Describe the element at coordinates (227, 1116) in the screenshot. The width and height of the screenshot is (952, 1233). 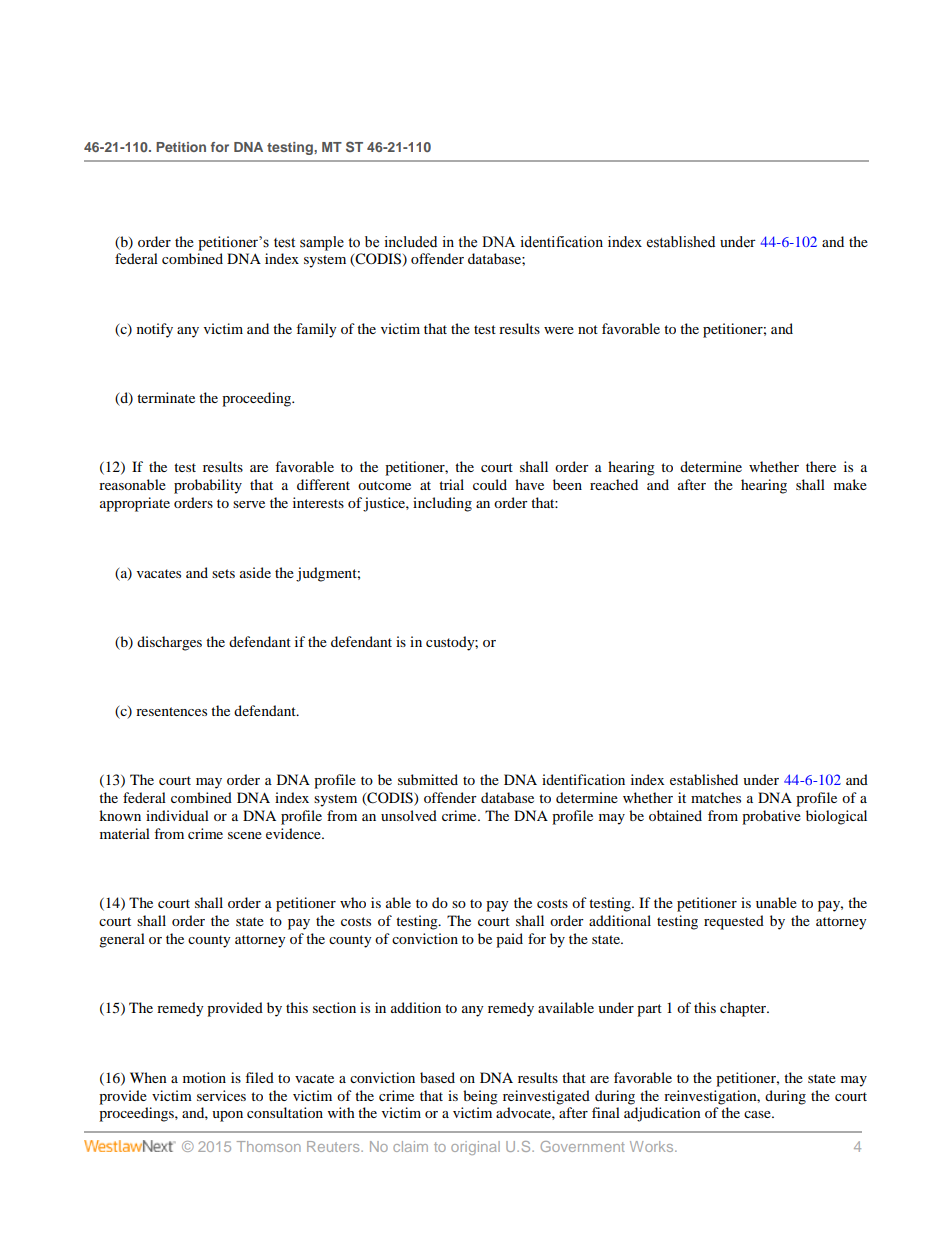
I see `upon` at that location.
